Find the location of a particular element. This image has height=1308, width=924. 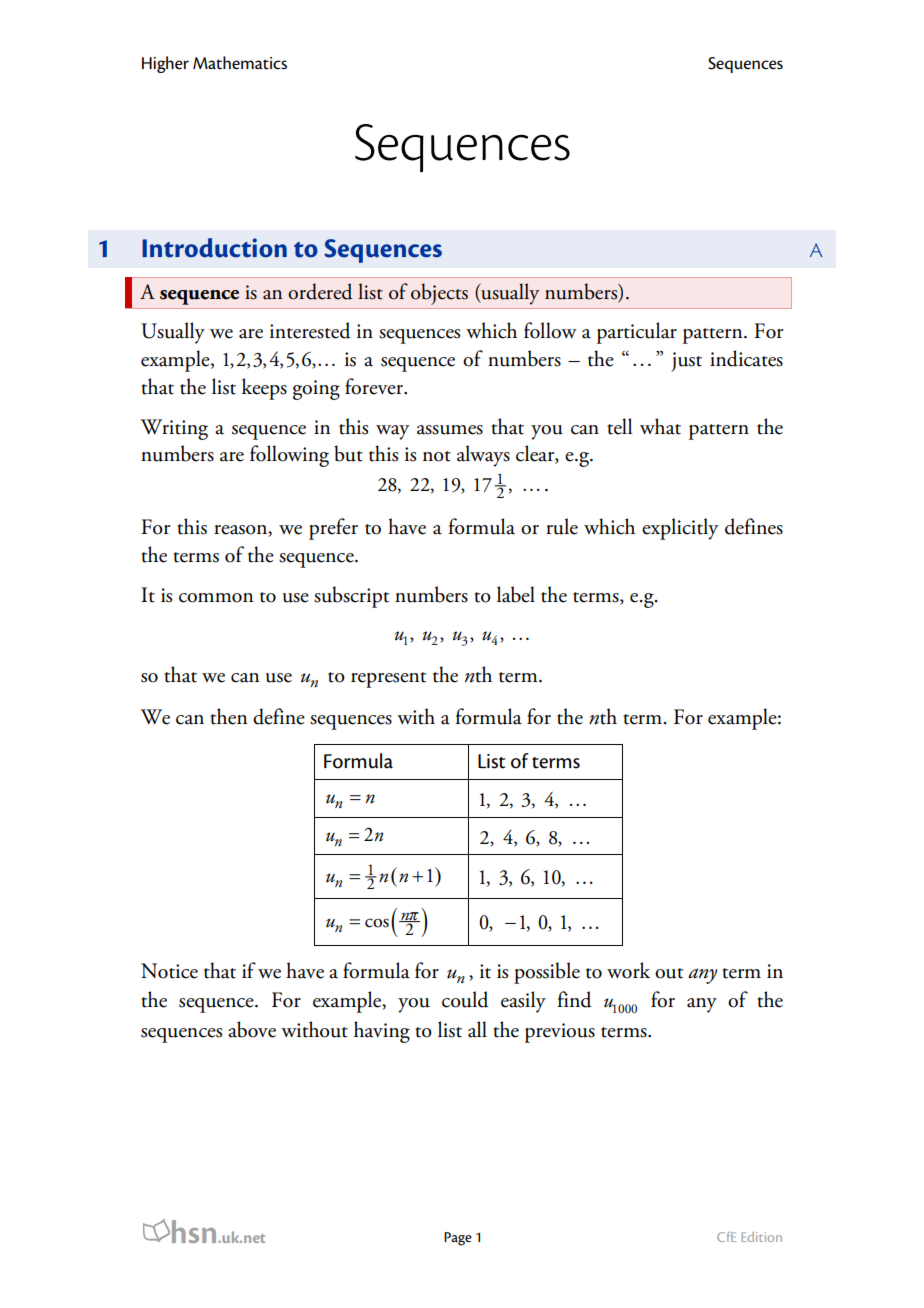

Page is located at coordinates (458, 1239).
